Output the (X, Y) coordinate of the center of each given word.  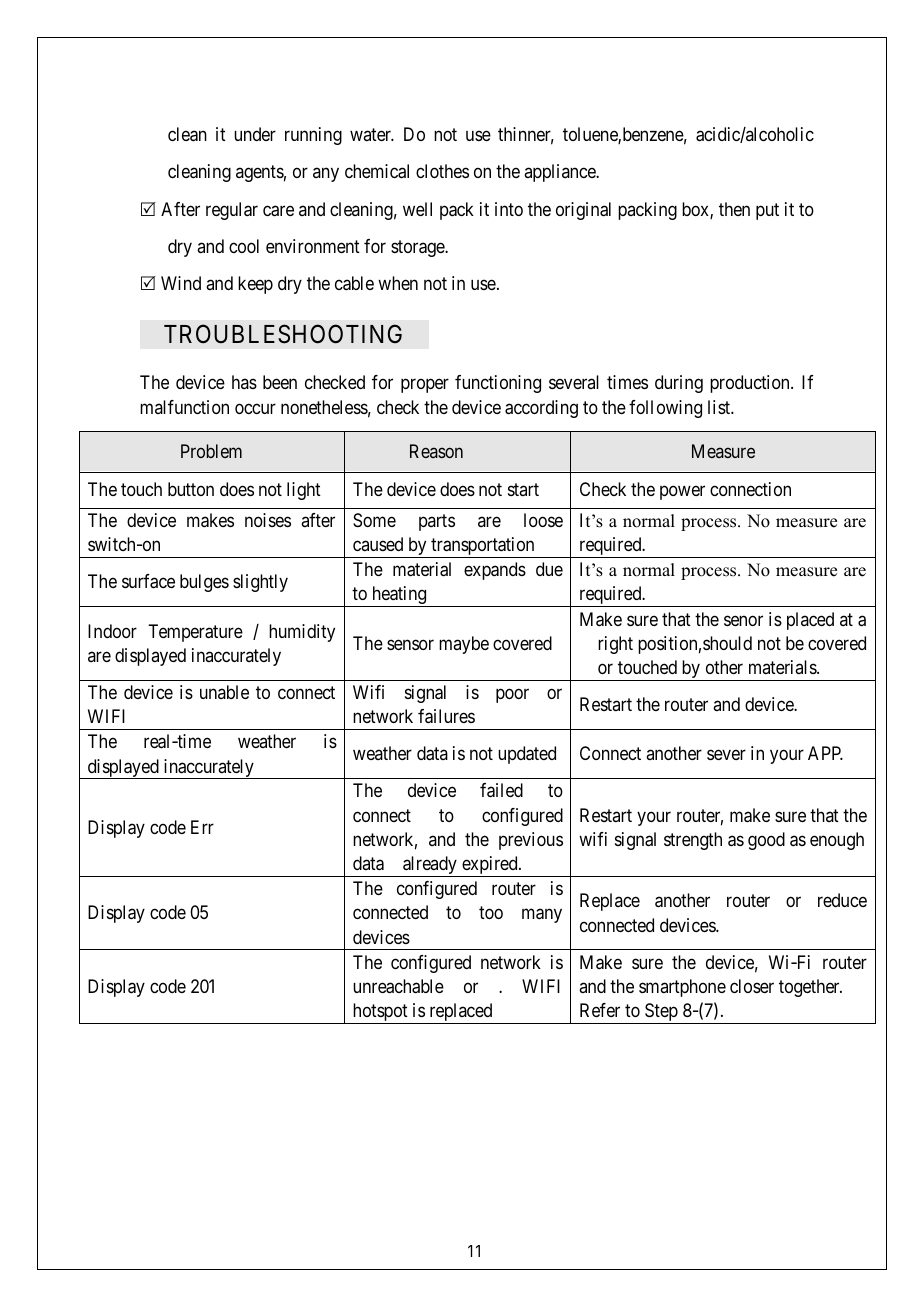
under (255, 134)
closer (752, 986)
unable (224, 692)
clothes (442, 171)
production (751, 384)
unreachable (398, 986)
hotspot (380, 1013)
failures (446, 716)
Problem (211, 451)
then (734, 209)
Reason (436, 451)
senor (743, 620)
